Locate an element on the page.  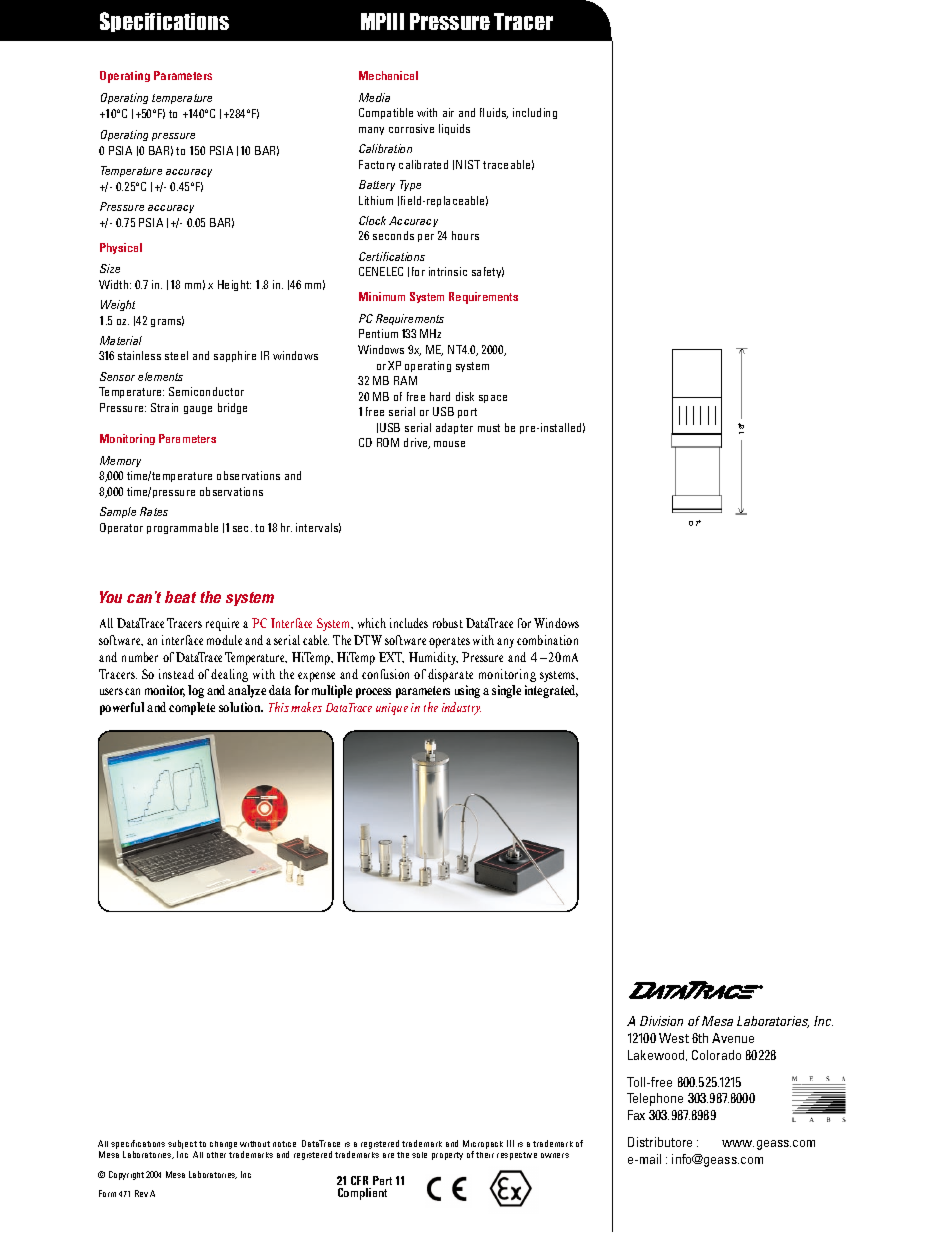
must is located at coordinates (489, 428).
